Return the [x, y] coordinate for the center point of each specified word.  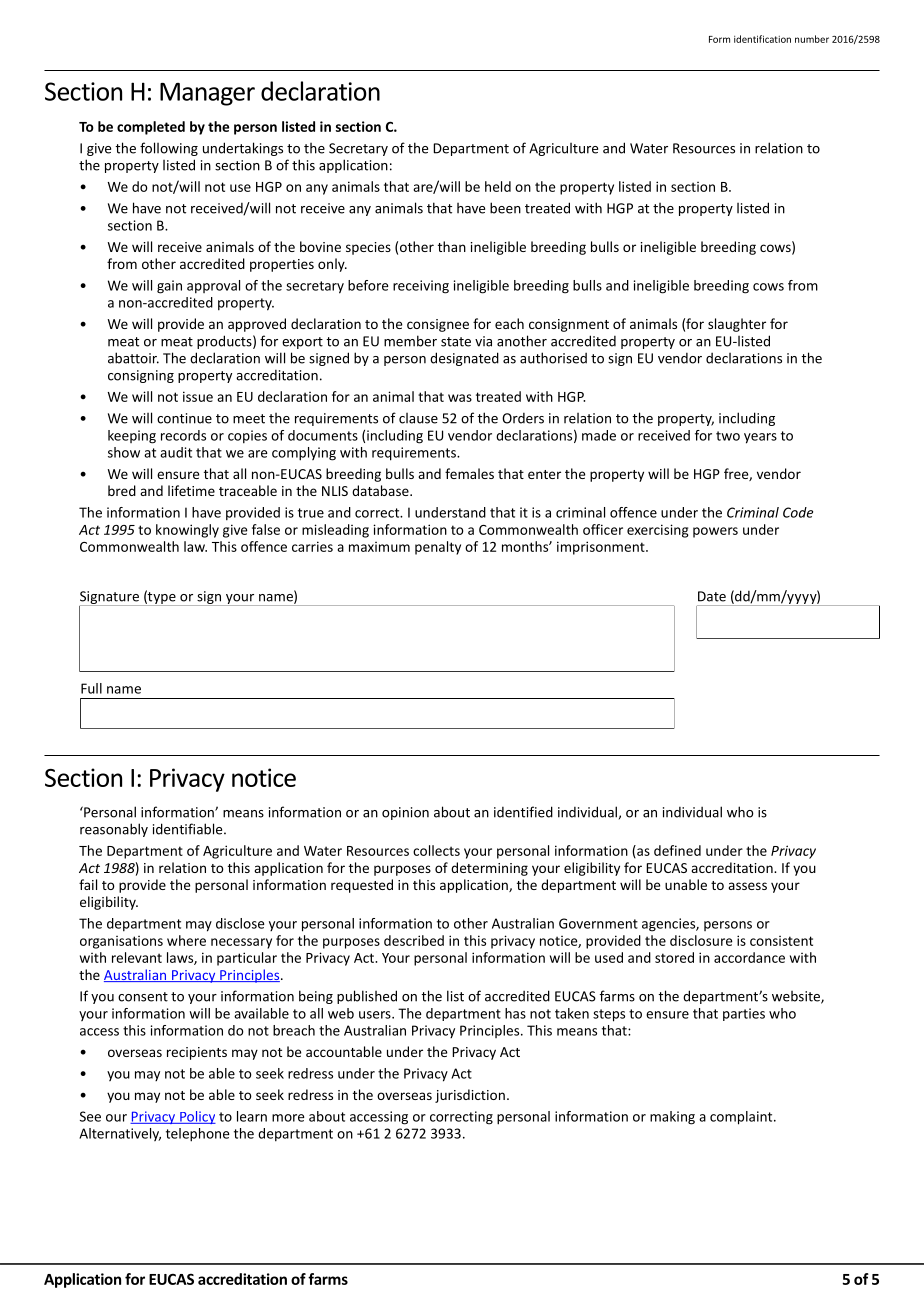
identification [762, 39]
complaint [742, 1118]
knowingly [187, 531]
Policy [197, 1117]
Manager [207, 94]
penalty [438, 548]
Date [712, 596]
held [498, 186]
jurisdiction [470, 1096]
